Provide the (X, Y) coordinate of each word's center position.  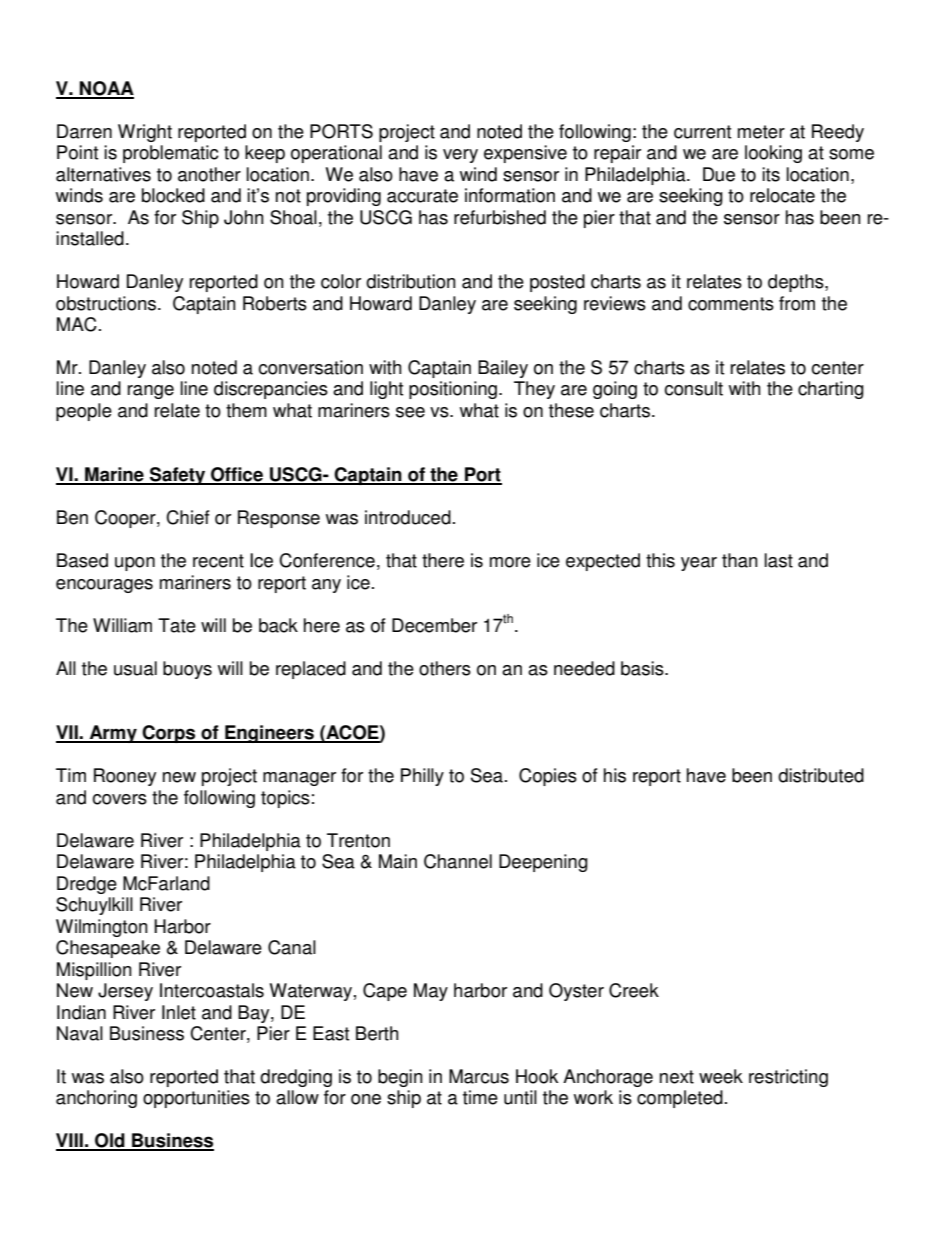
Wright (145, 133)
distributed (821, 775)
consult (693, 388)
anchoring (96, 1099)
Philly (422, 777)
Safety (178, 476)
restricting (788, 1078)
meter (761, 132)
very (460, 156)
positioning (454, 390)
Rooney (125, 777)
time (480, 1097)
